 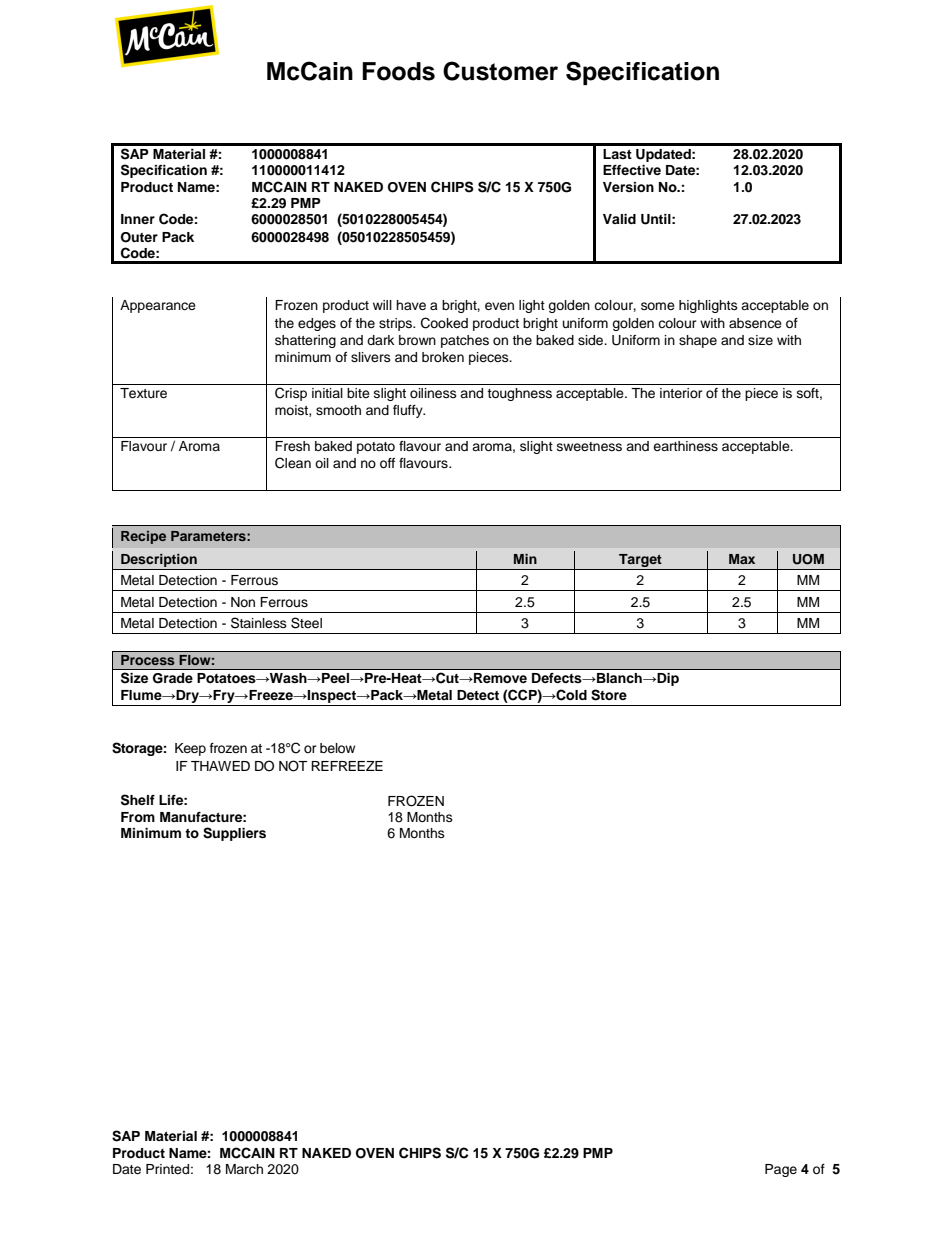 What do you see at coordinates (244, 1169) in the document?
I see `March` at bounding box center [244, 1169].
